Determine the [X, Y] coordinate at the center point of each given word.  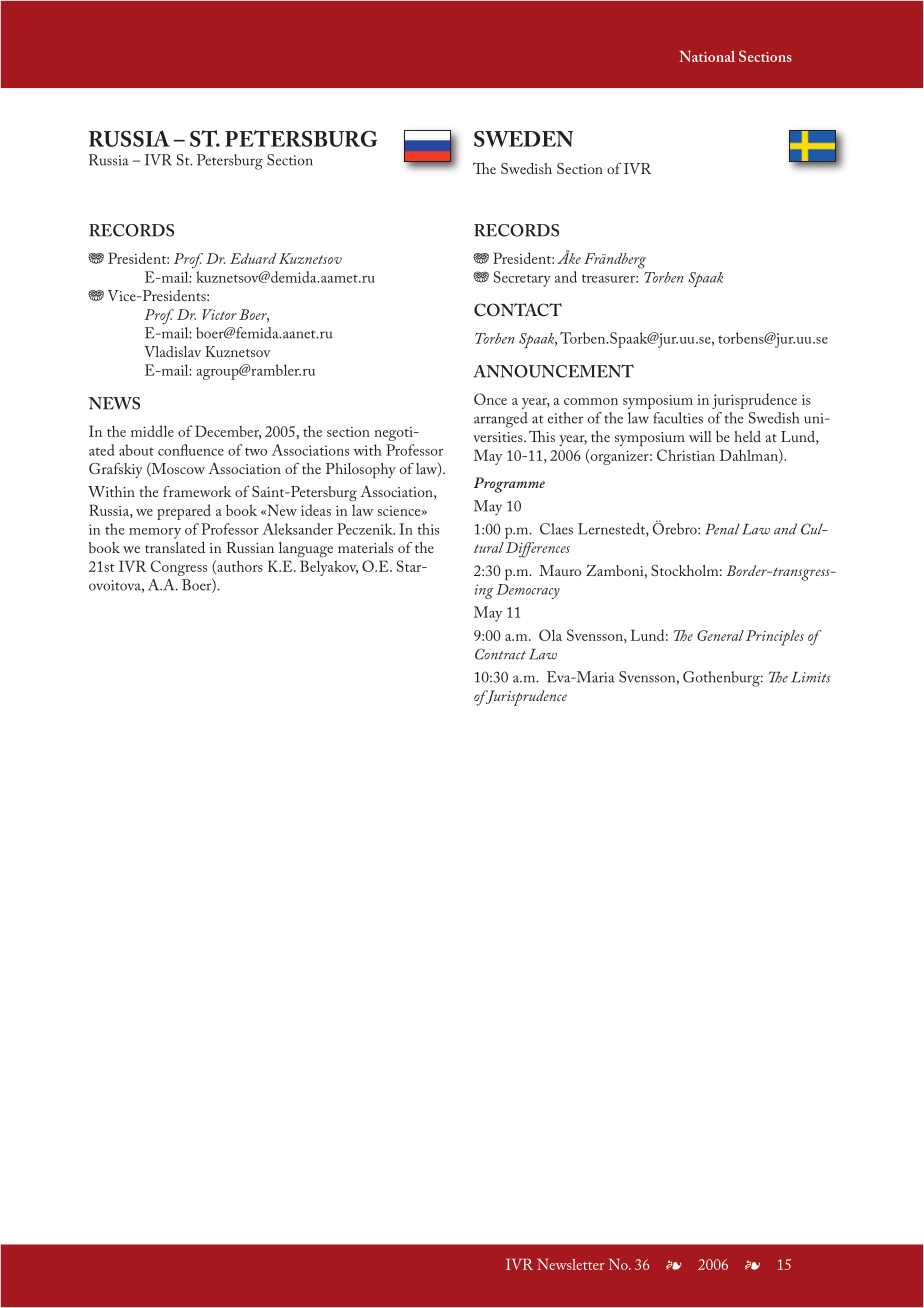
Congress [179, 568]
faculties [678, 418]
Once [490, 399]
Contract [500, 654]
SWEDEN [523, 139]
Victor [220, 314]
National [707, 56]
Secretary [522, 279]
